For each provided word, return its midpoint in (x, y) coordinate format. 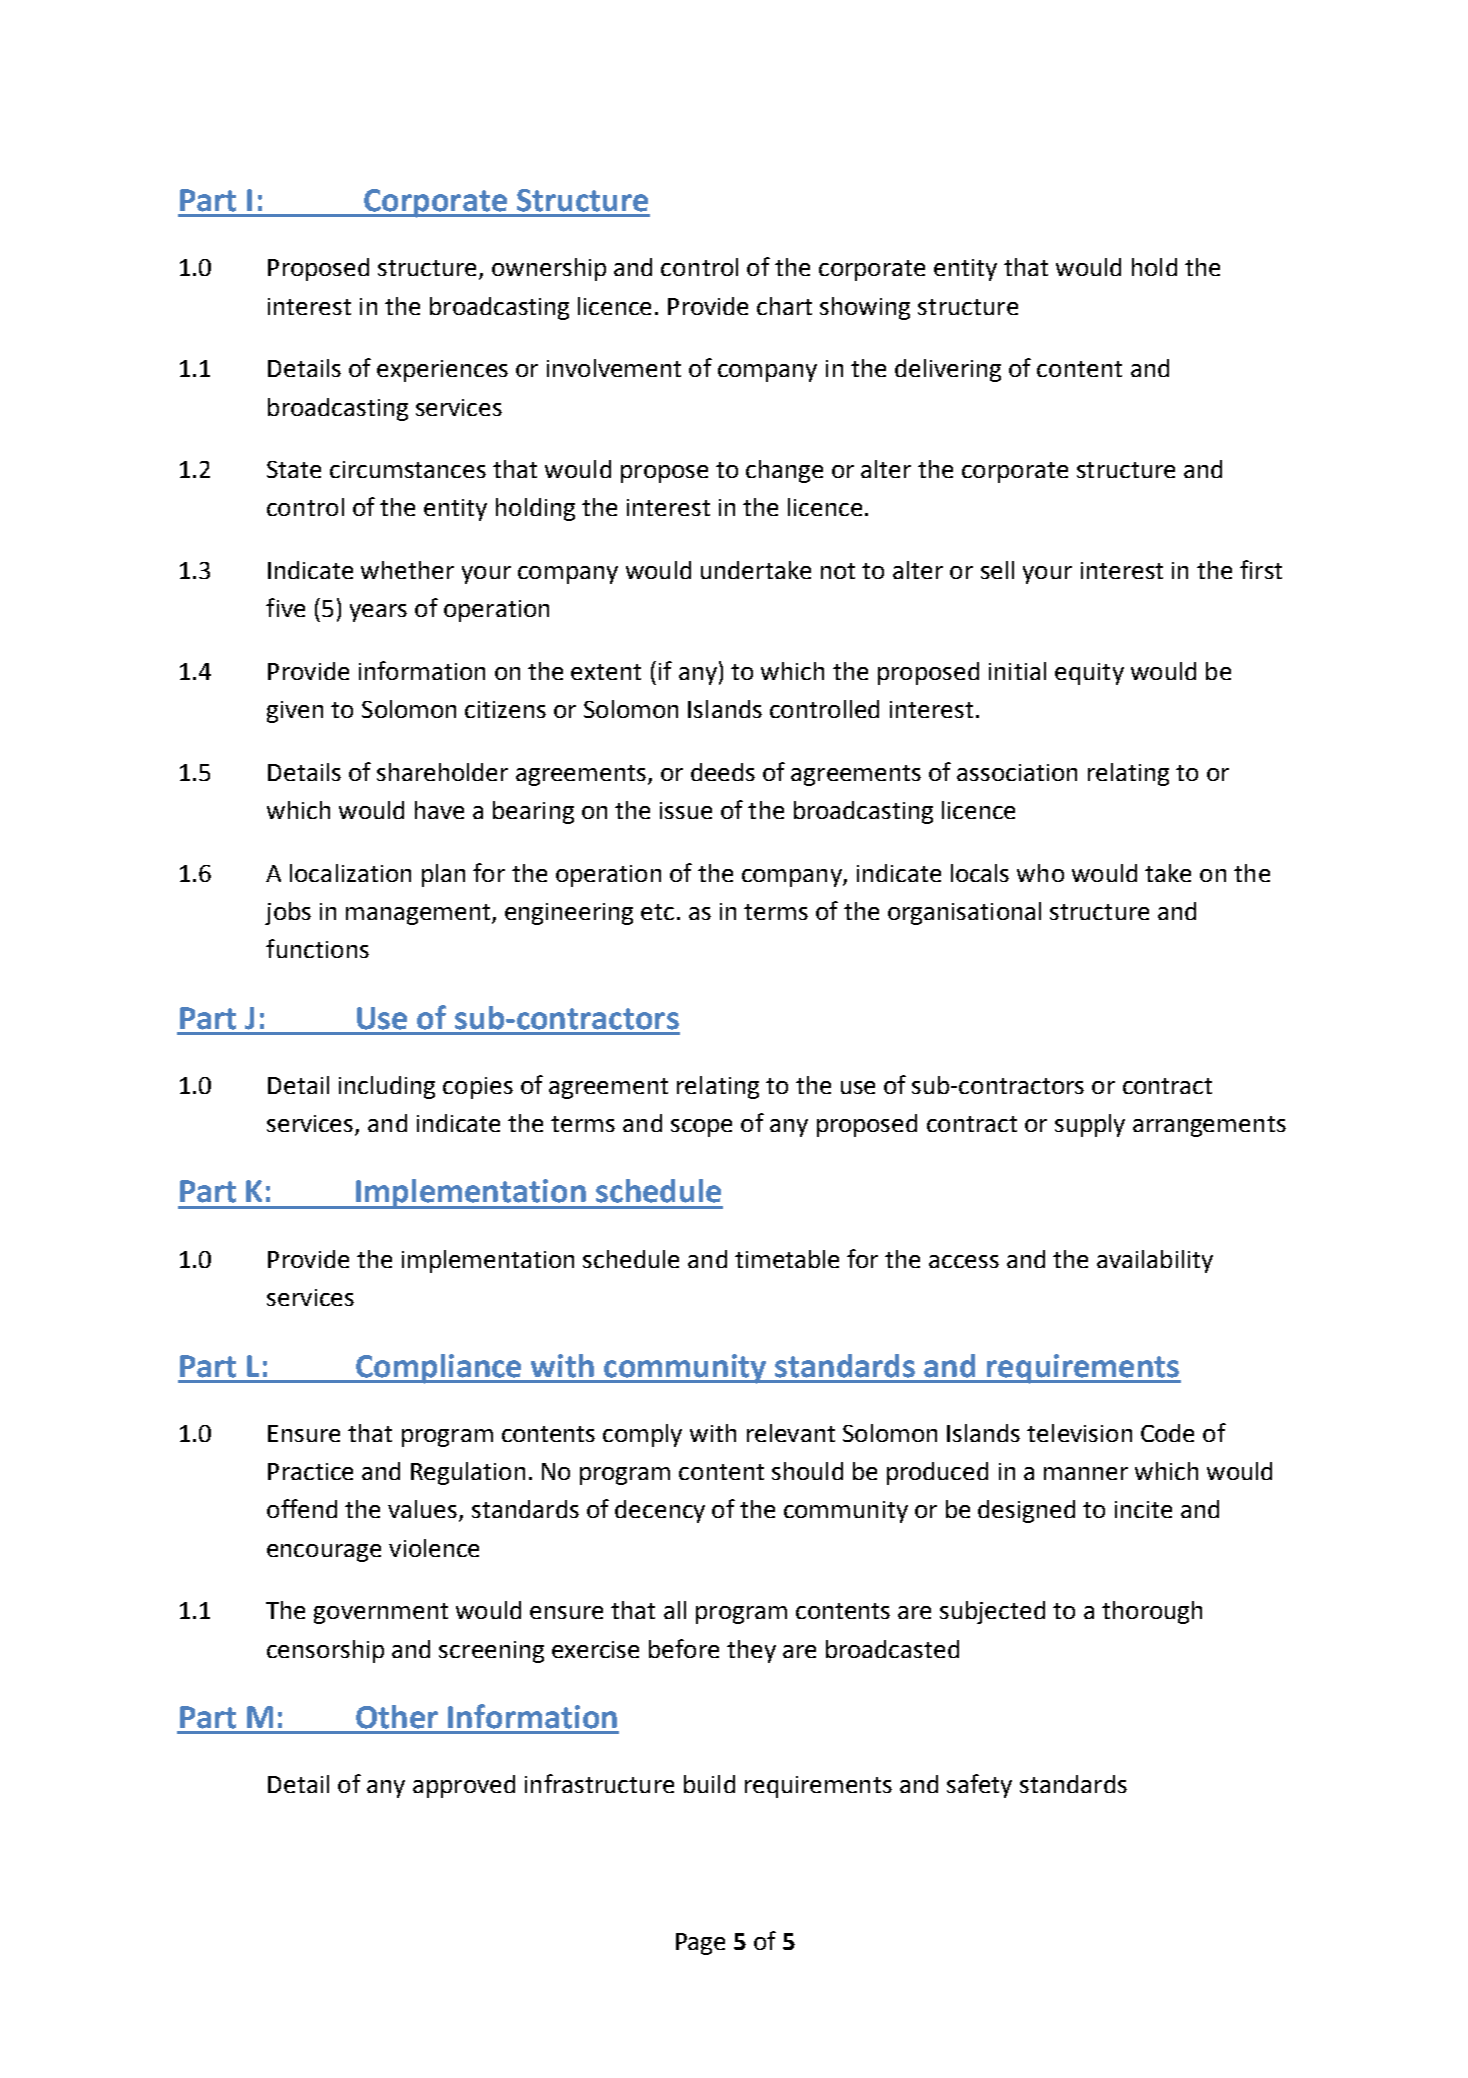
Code (1167, 1433)
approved (464, 1786)
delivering (948, 370)
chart (784, 306)
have (439, 810)
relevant (791, 1433)
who (1040, 873)
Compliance (439, 1369)
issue (686, 810)
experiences (442, 371)
